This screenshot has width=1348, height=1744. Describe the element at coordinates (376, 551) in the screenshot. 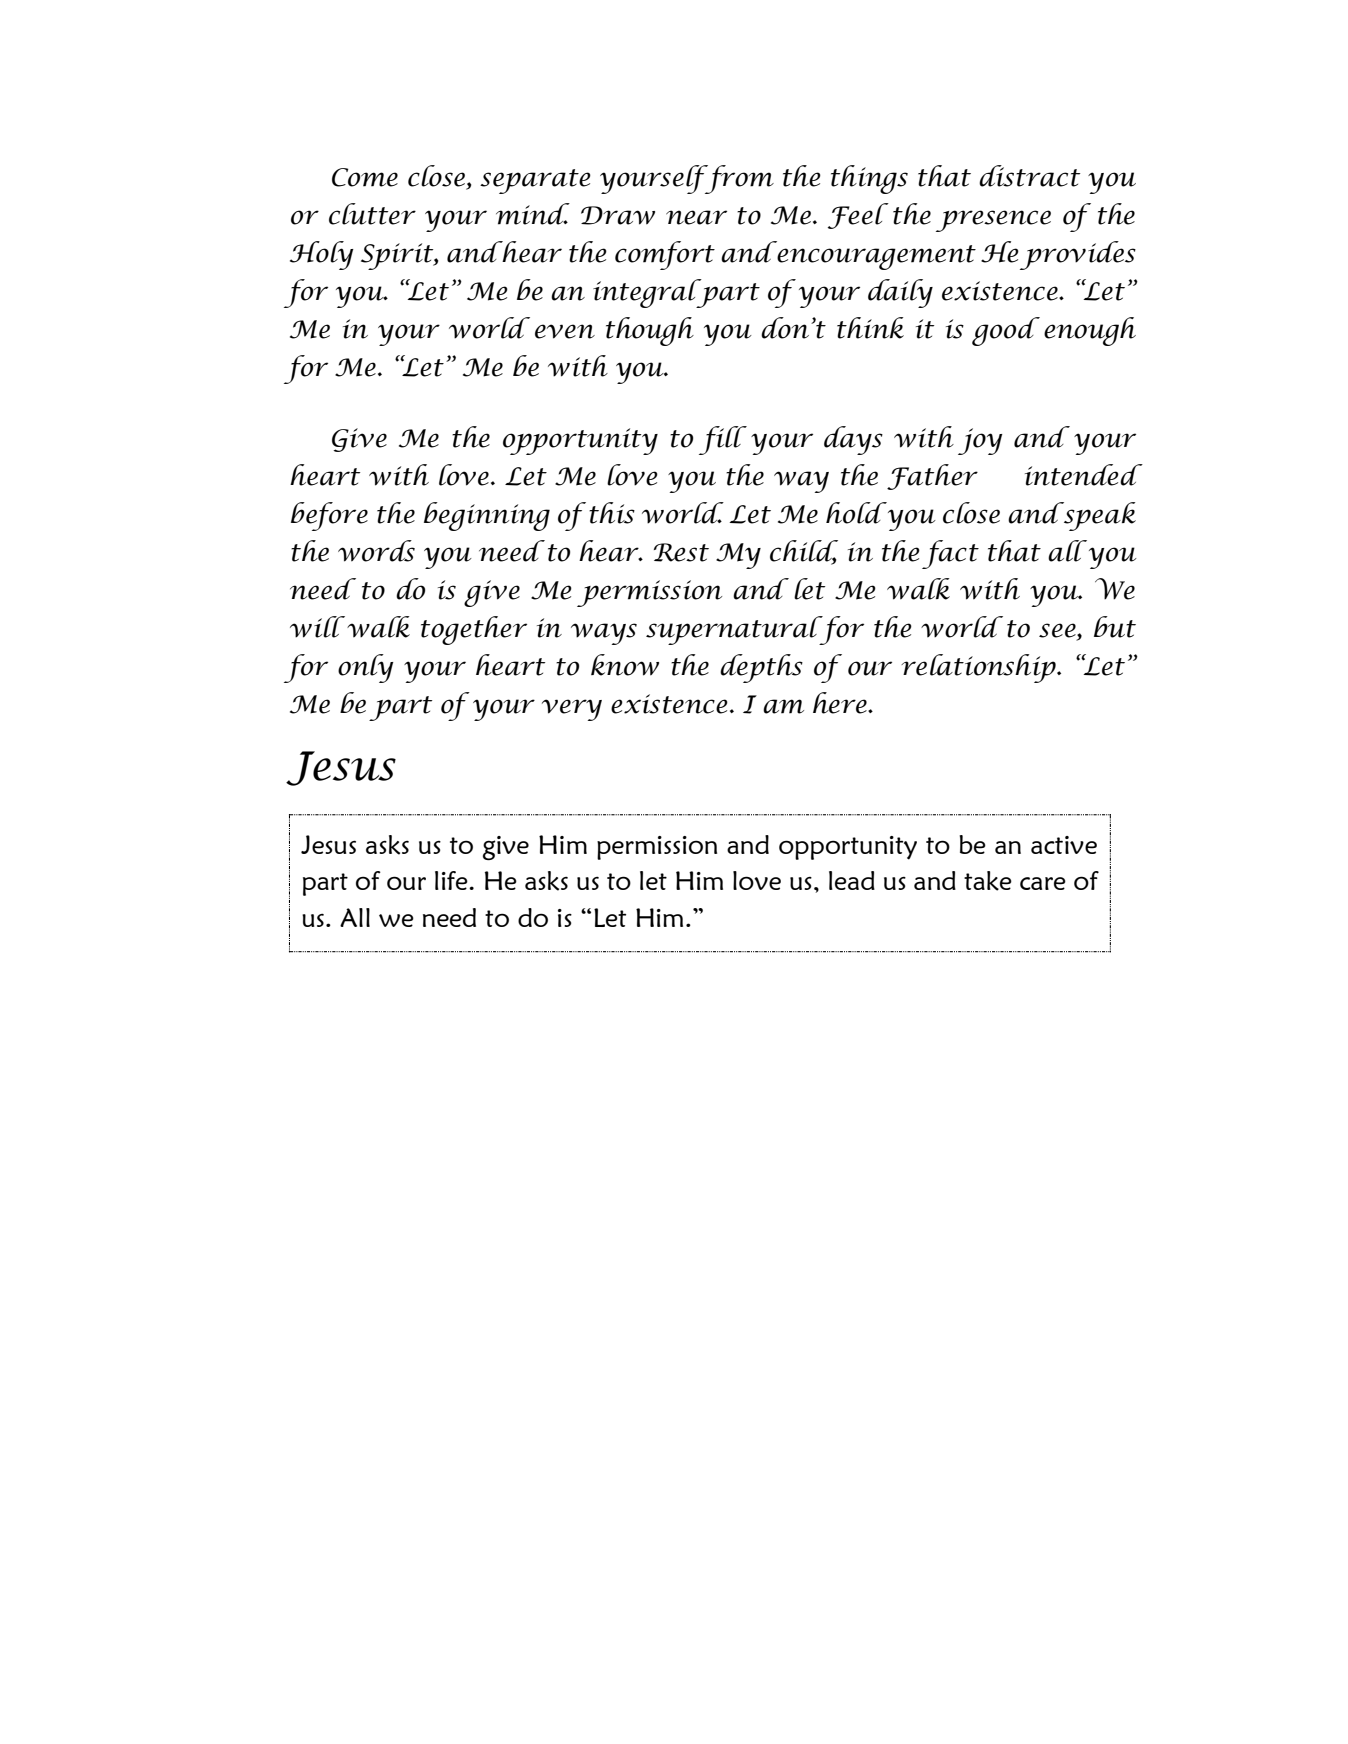

I see `words` at that location.
